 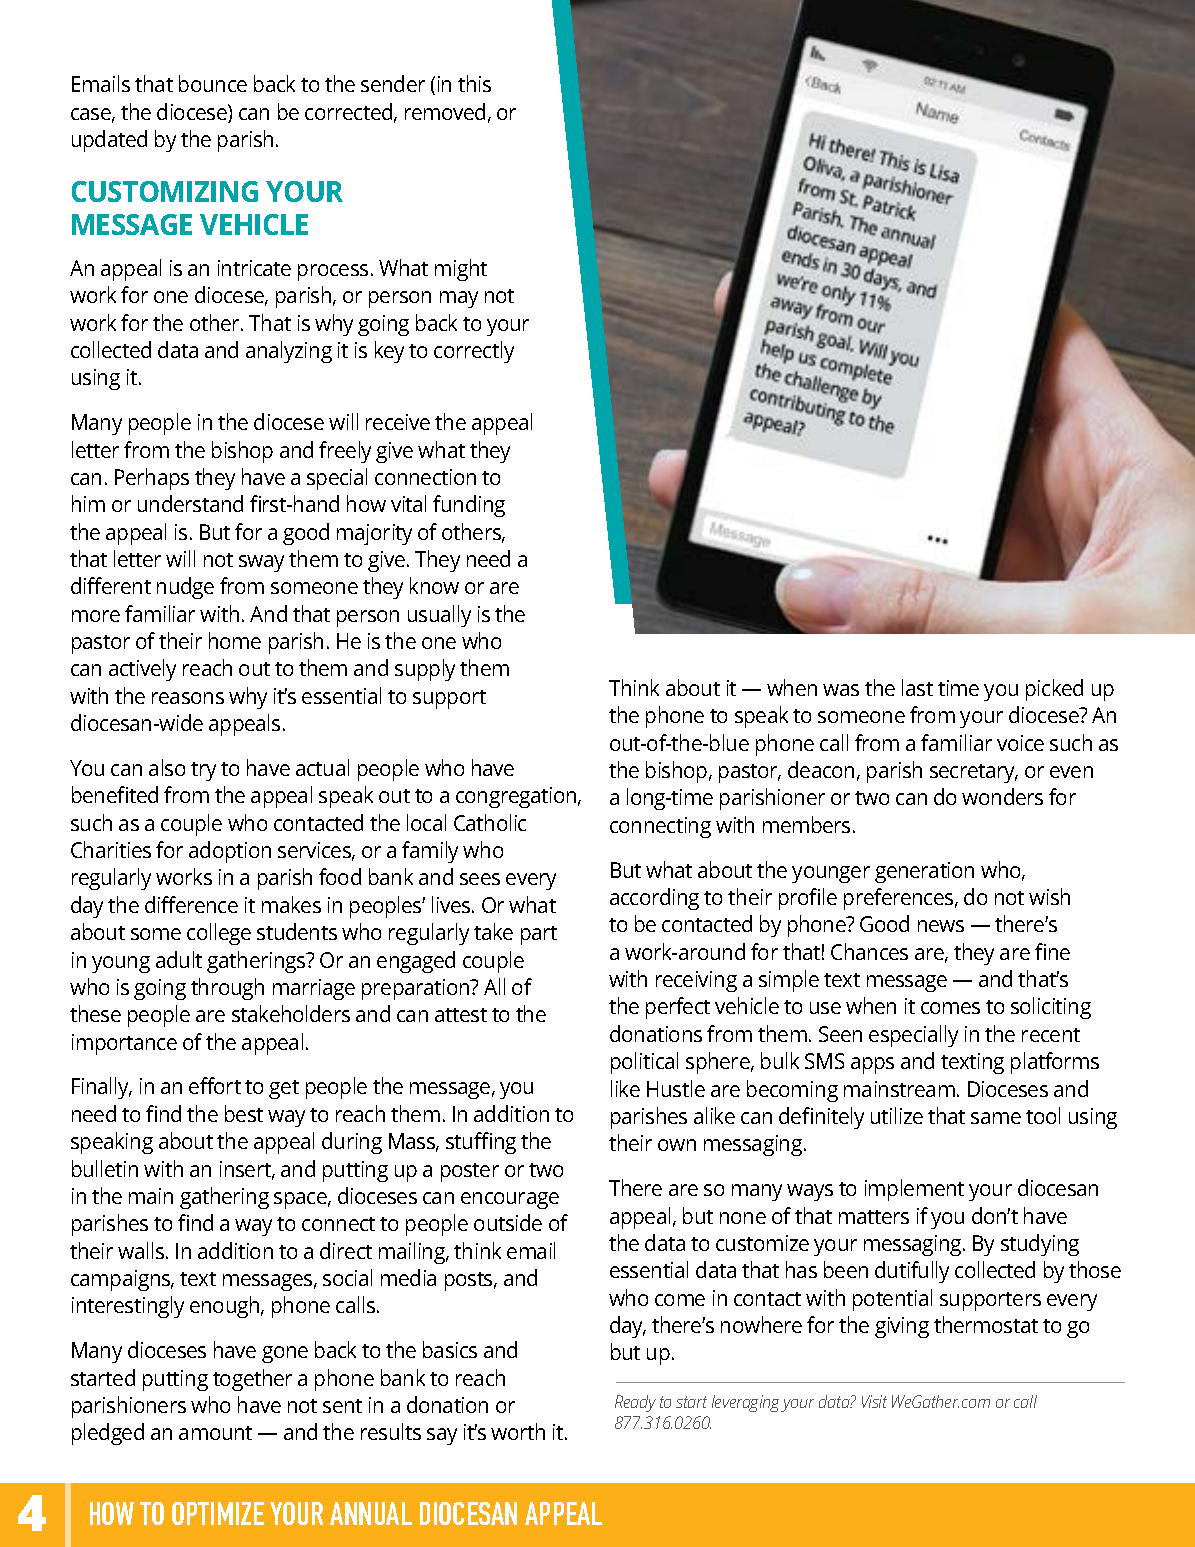 What do you see at coordinates (215, 1433) in the screenshot?
I see `amount` at bounding box center [215, 1433].
